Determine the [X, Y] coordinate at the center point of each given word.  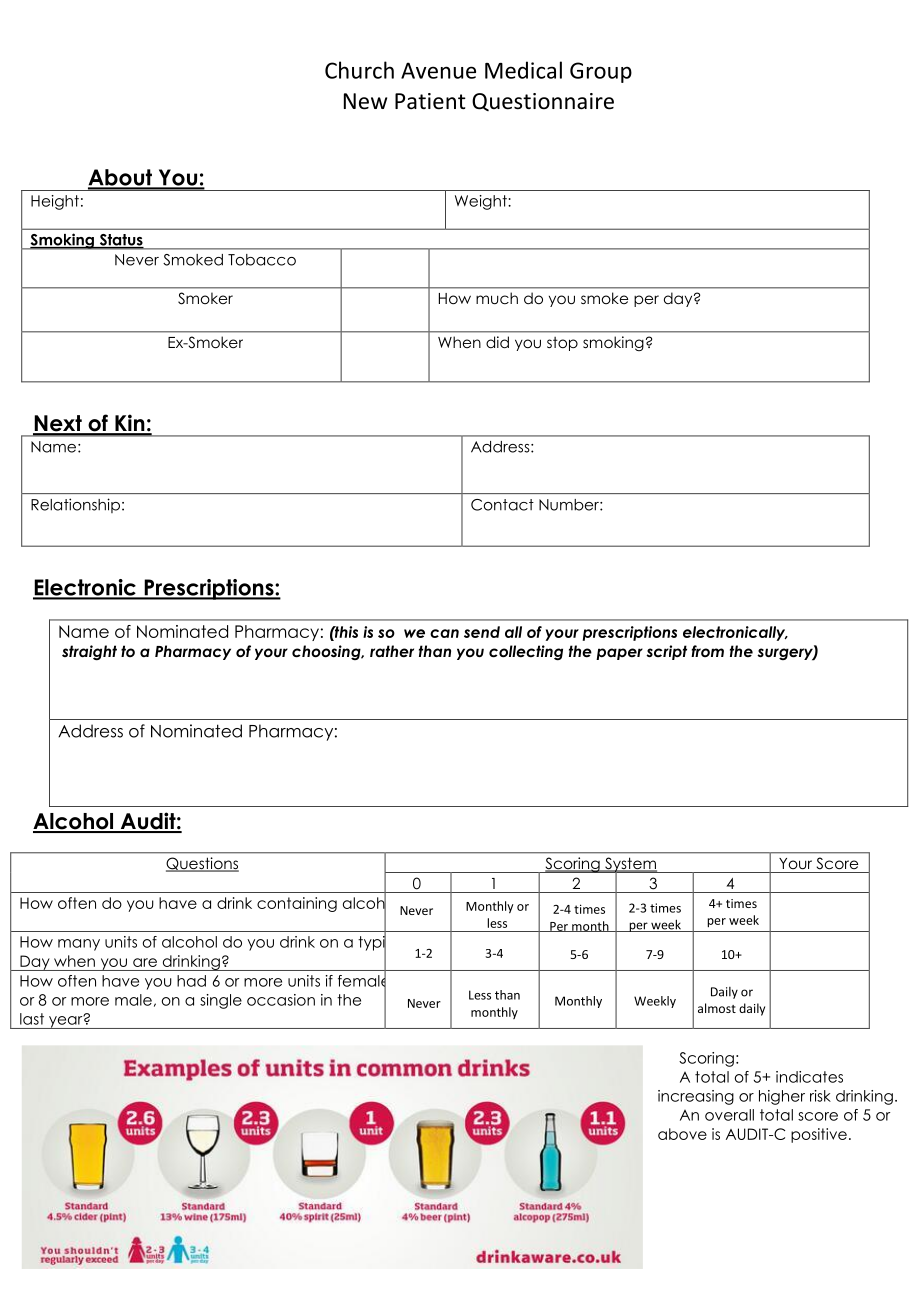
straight [89, 652]
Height [55, 202]
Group [601, 72]
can [444, 633]
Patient [430, 101]
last [32, 1019]
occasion [281, 1000]
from [707, 651]
